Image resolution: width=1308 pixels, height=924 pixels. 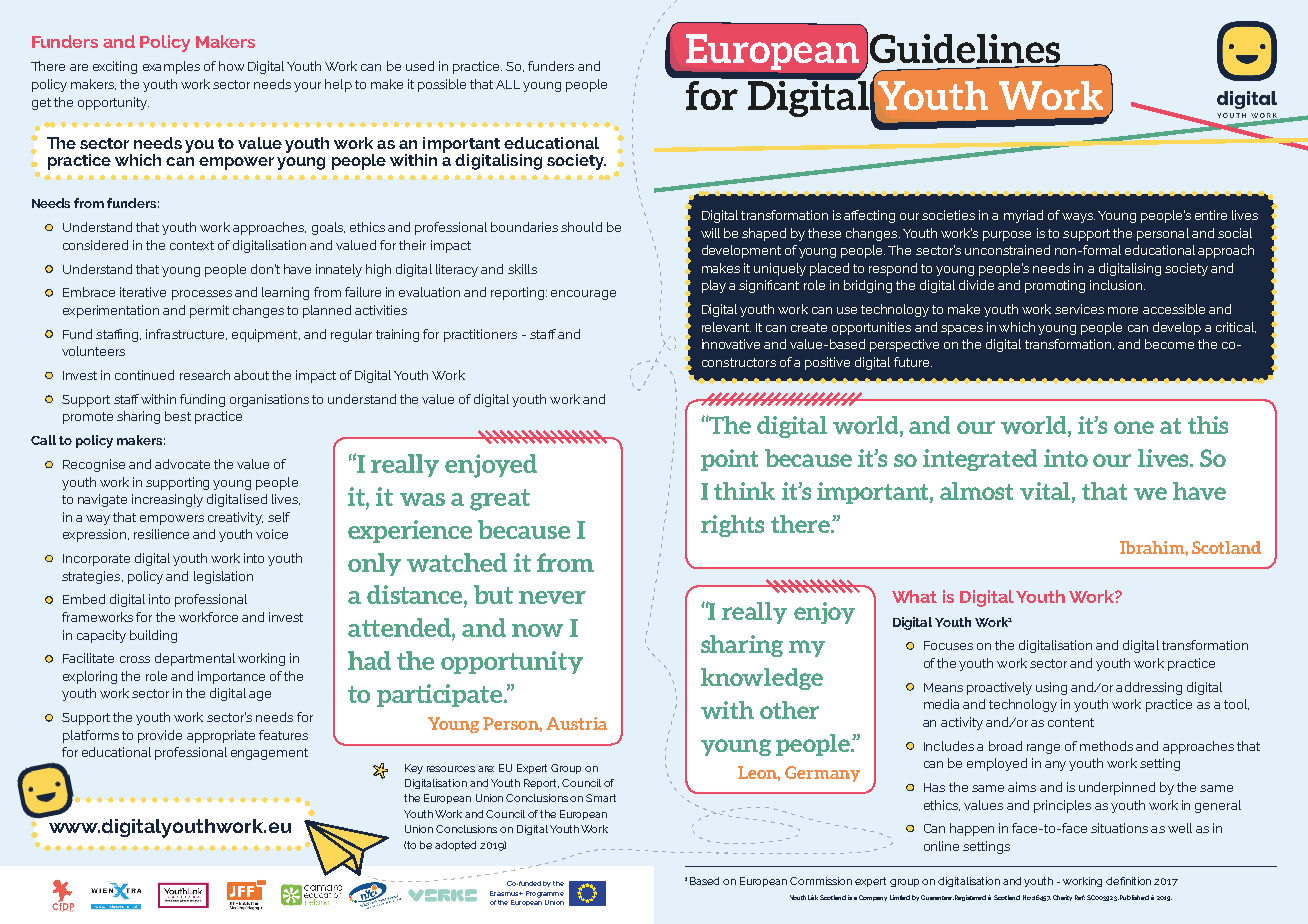 What do you see at coordinates (171, 67) in the screenshot?
I see `examples` at bounding box center [171, 67].
